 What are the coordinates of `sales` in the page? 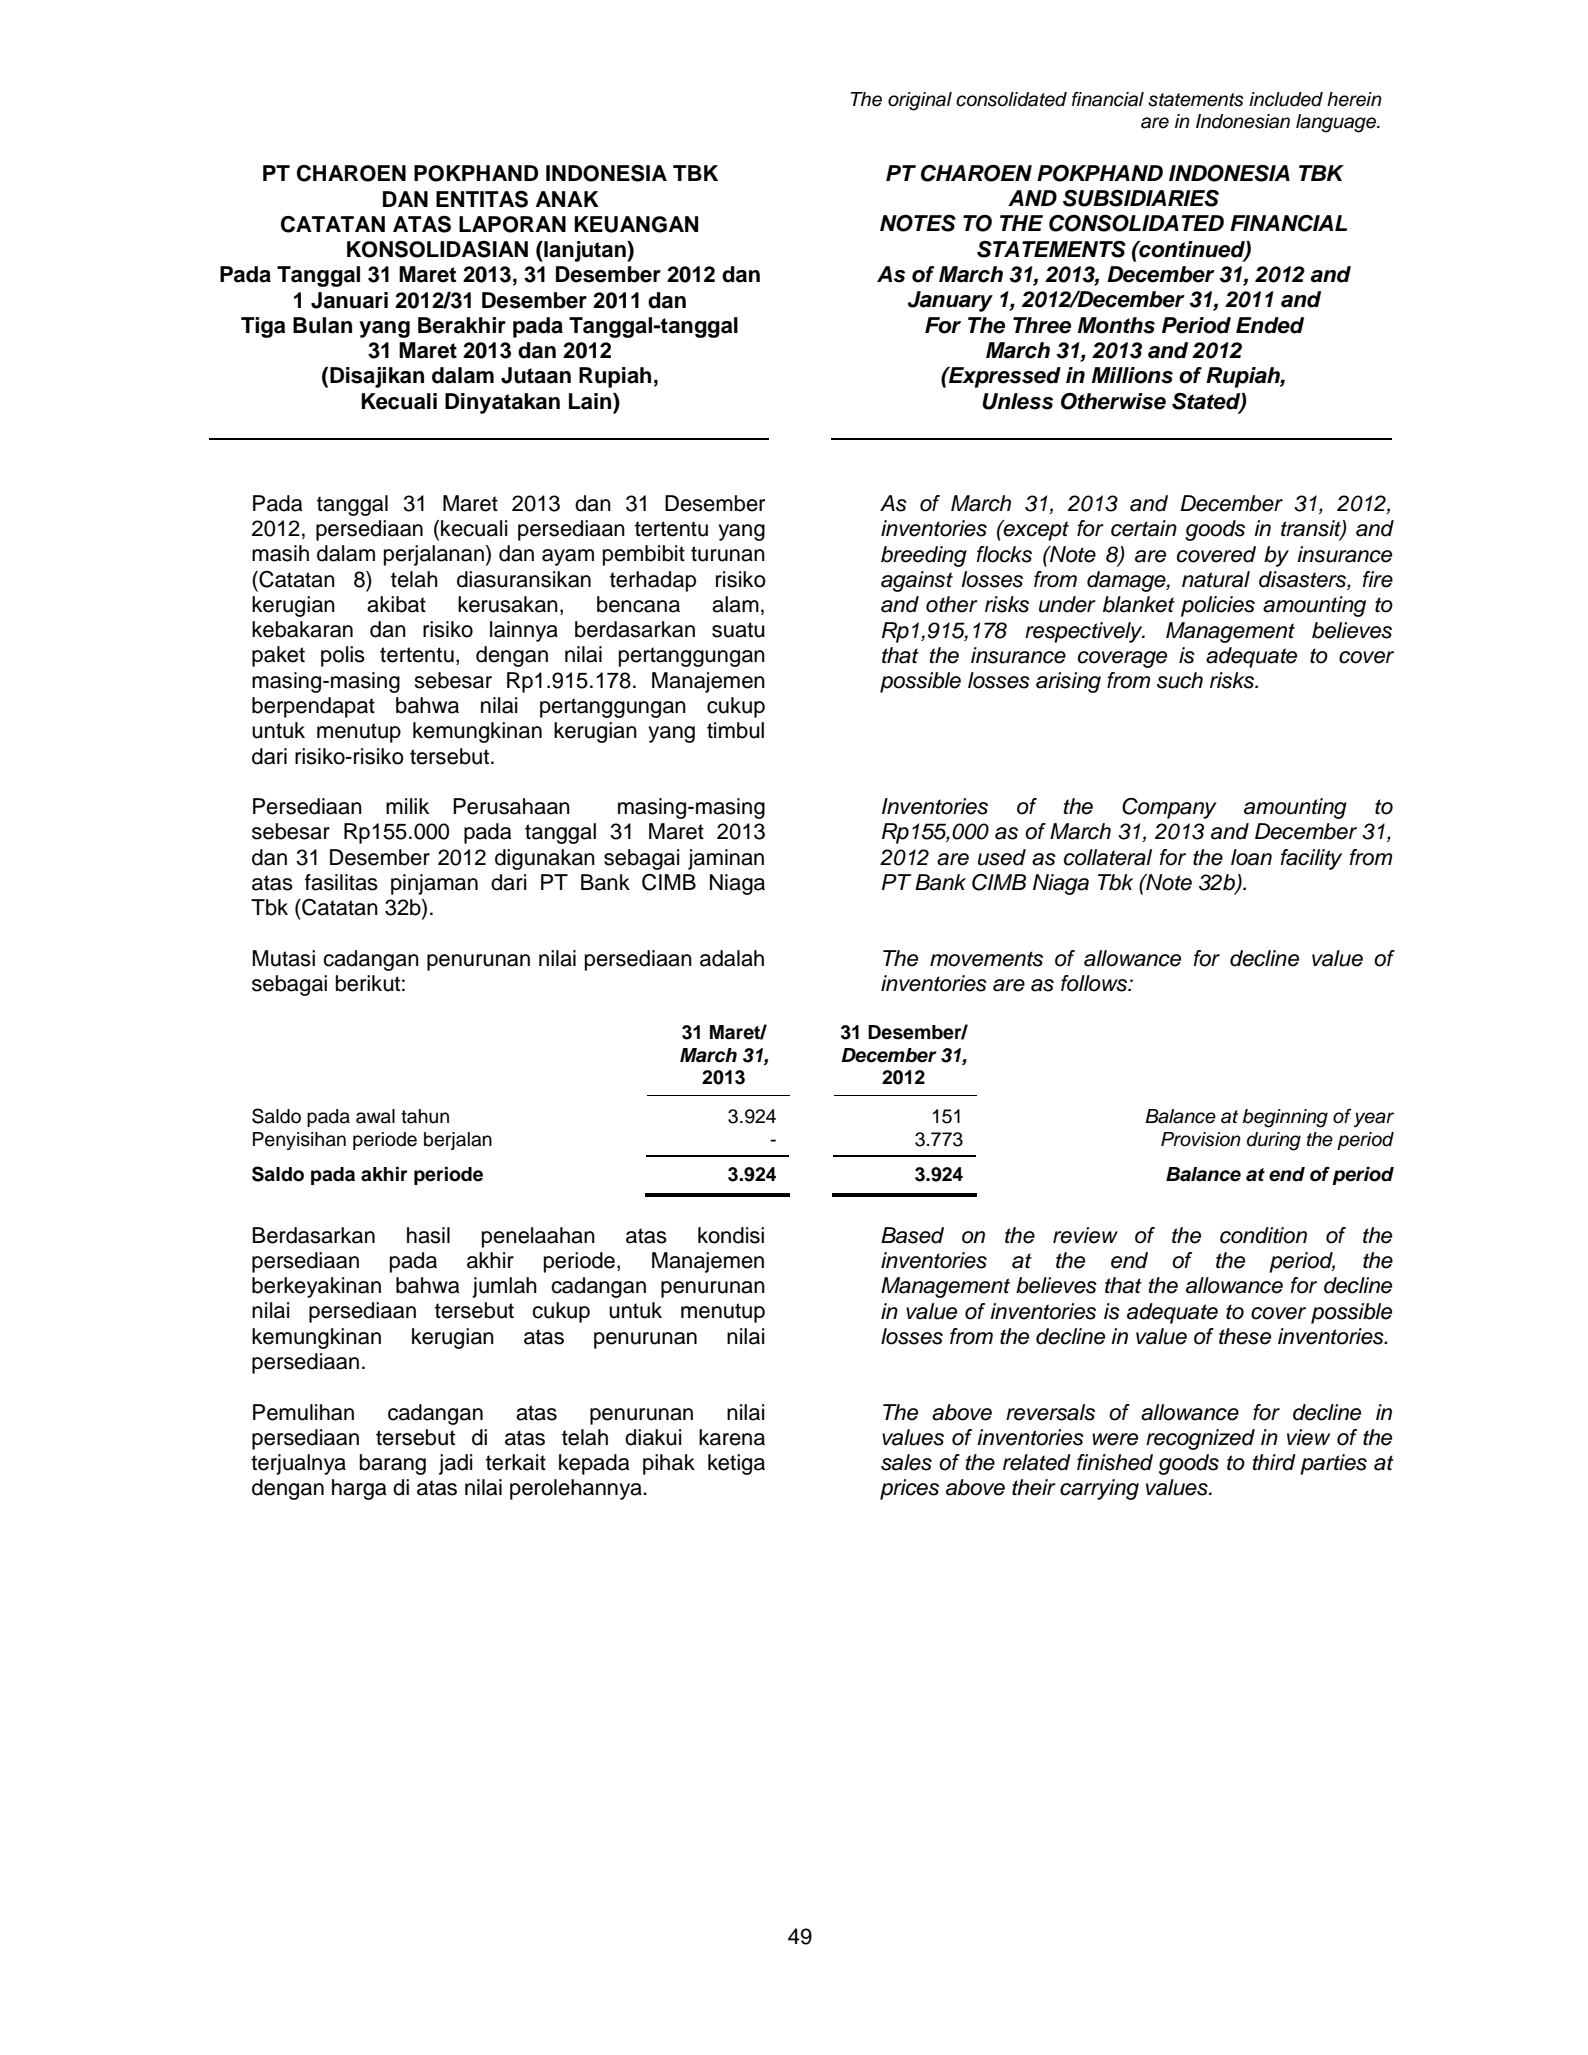 It's located at (906, 1462).
